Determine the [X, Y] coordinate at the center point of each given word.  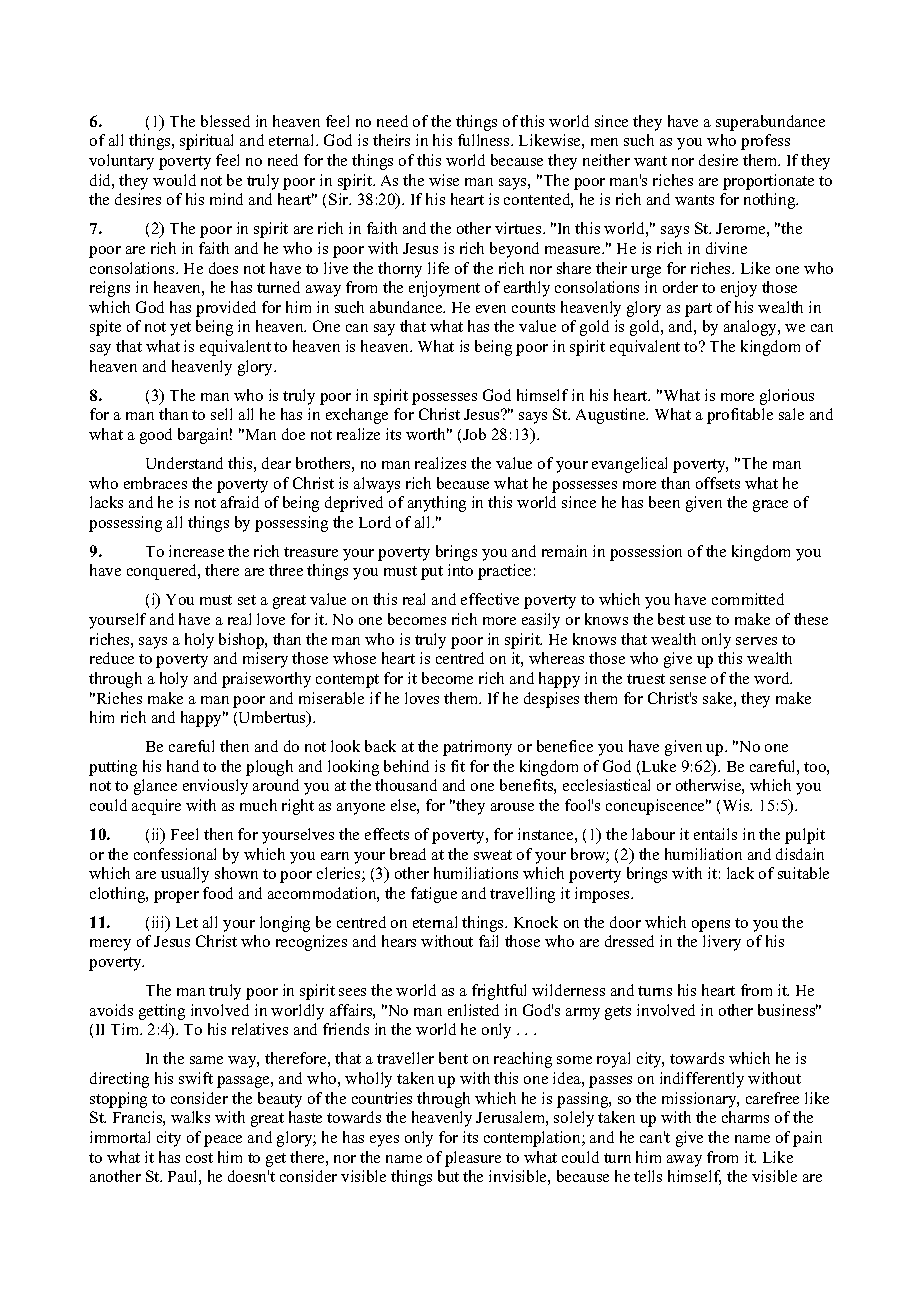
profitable [740, 416]
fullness [485, 140]
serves [756, 641]
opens [711, 926]
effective [490, 599]
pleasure [473, 1159]
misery [265, 660]
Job [474, 434]
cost [199, 1158]
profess [765, 142]
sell [221, 414]
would [174, 180]
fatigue [434, 895]
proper [176, 897]
